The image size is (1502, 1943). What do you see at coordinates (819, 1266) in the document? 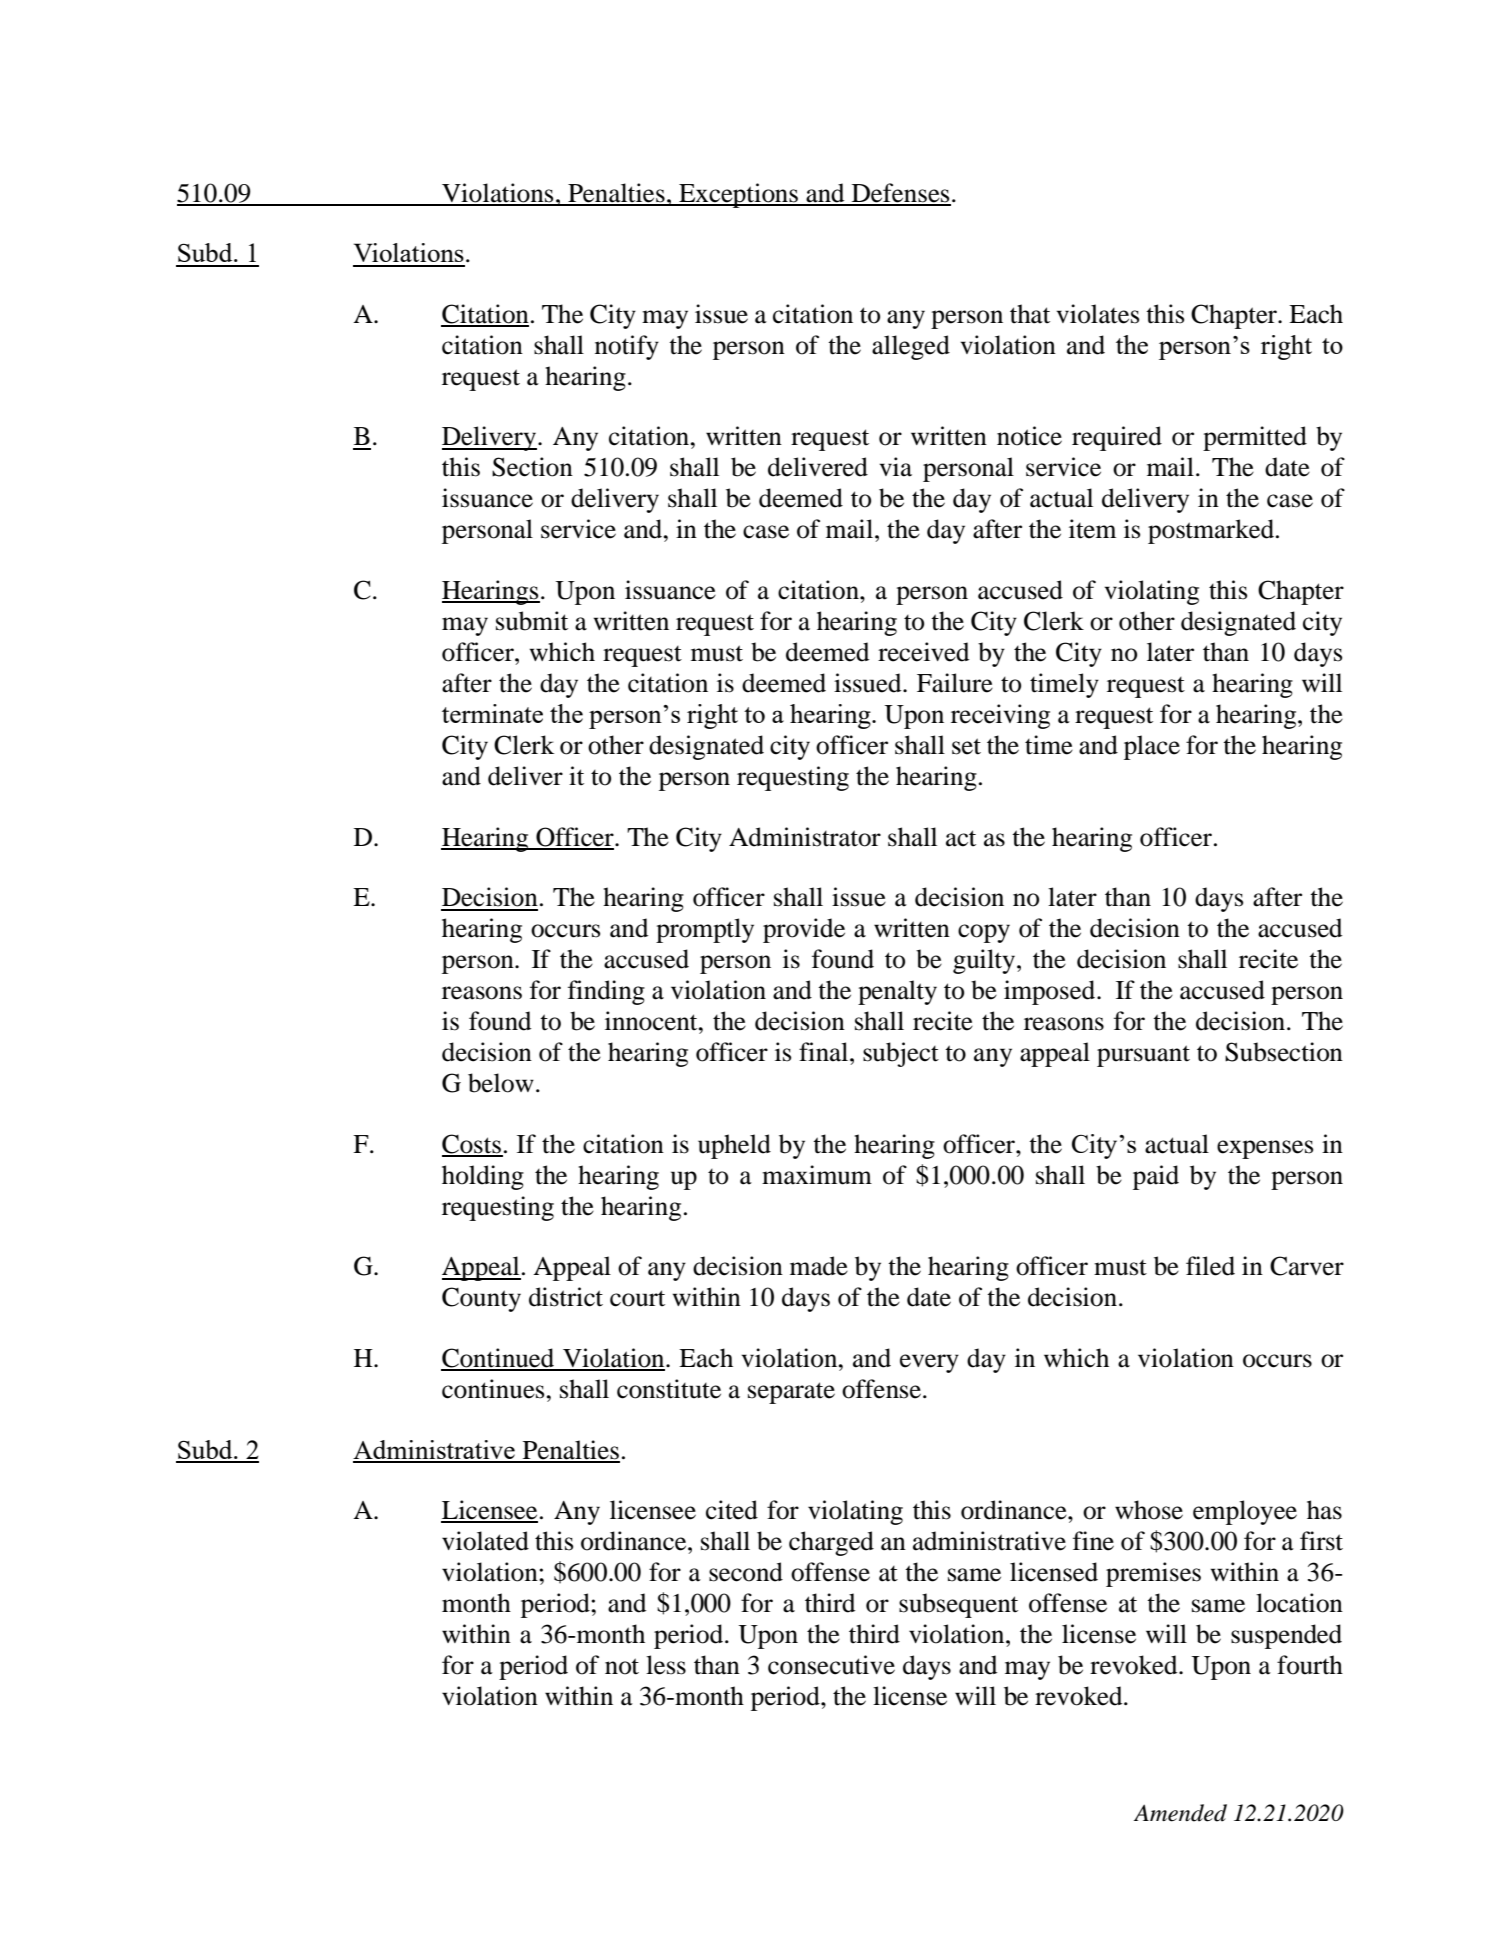
I see `made` at bounding box center [819, 1266].
